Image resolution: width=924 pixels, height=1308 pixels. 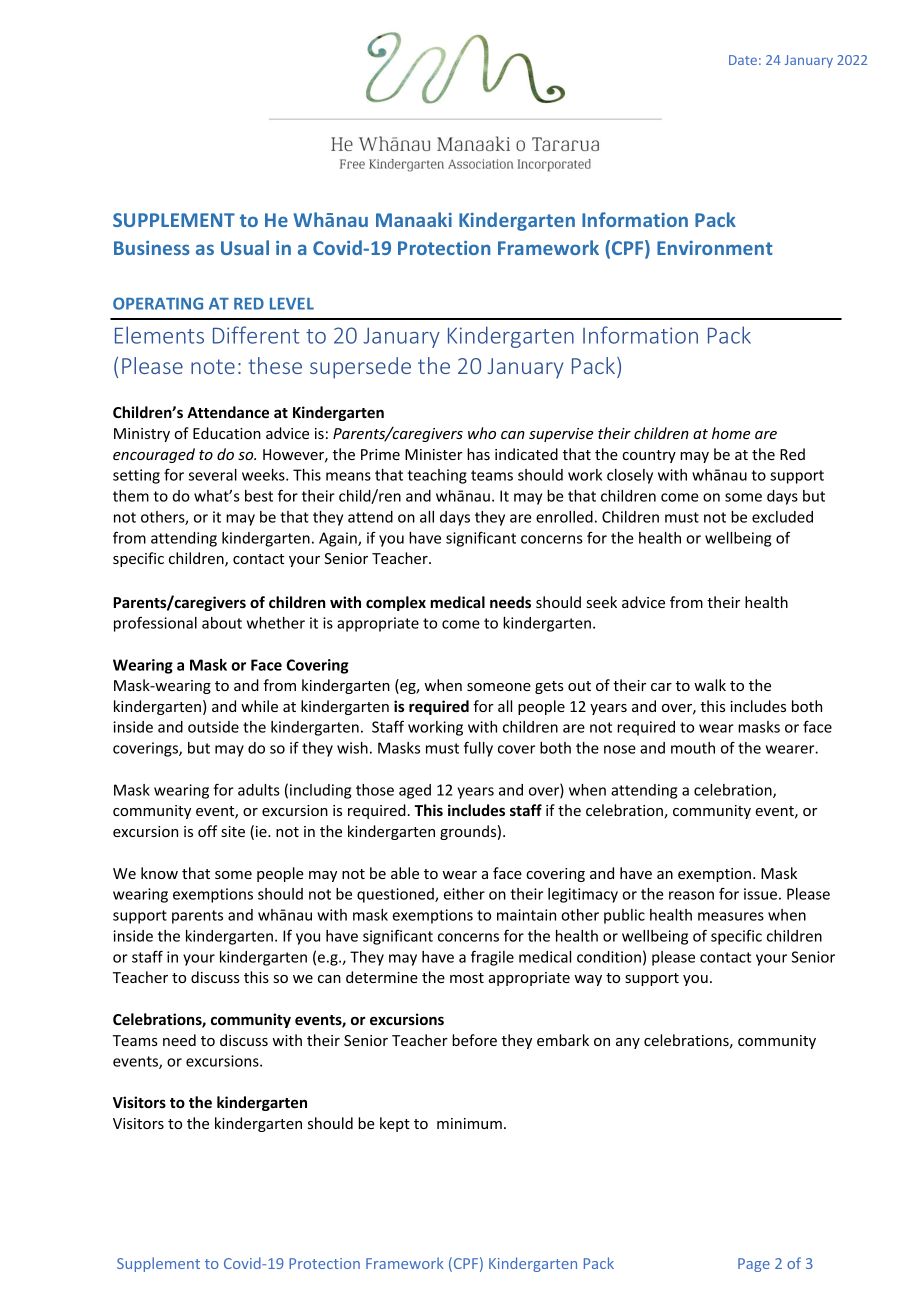 What do you see at coordinates (731, 433) in the image?
I see `home` at bounding box center [731, 433].
